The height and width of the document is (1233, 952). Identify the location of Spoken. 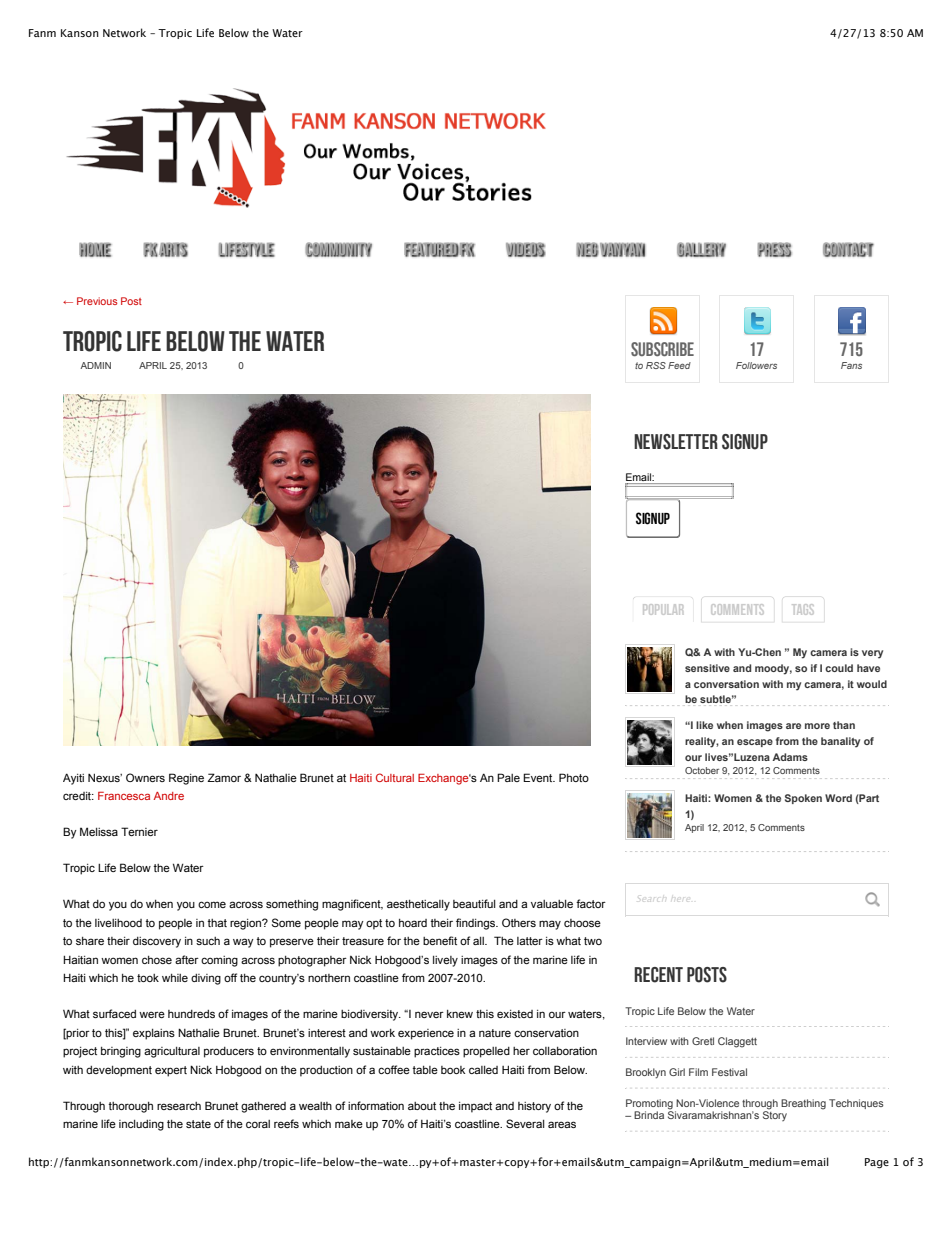
(803, 799).
